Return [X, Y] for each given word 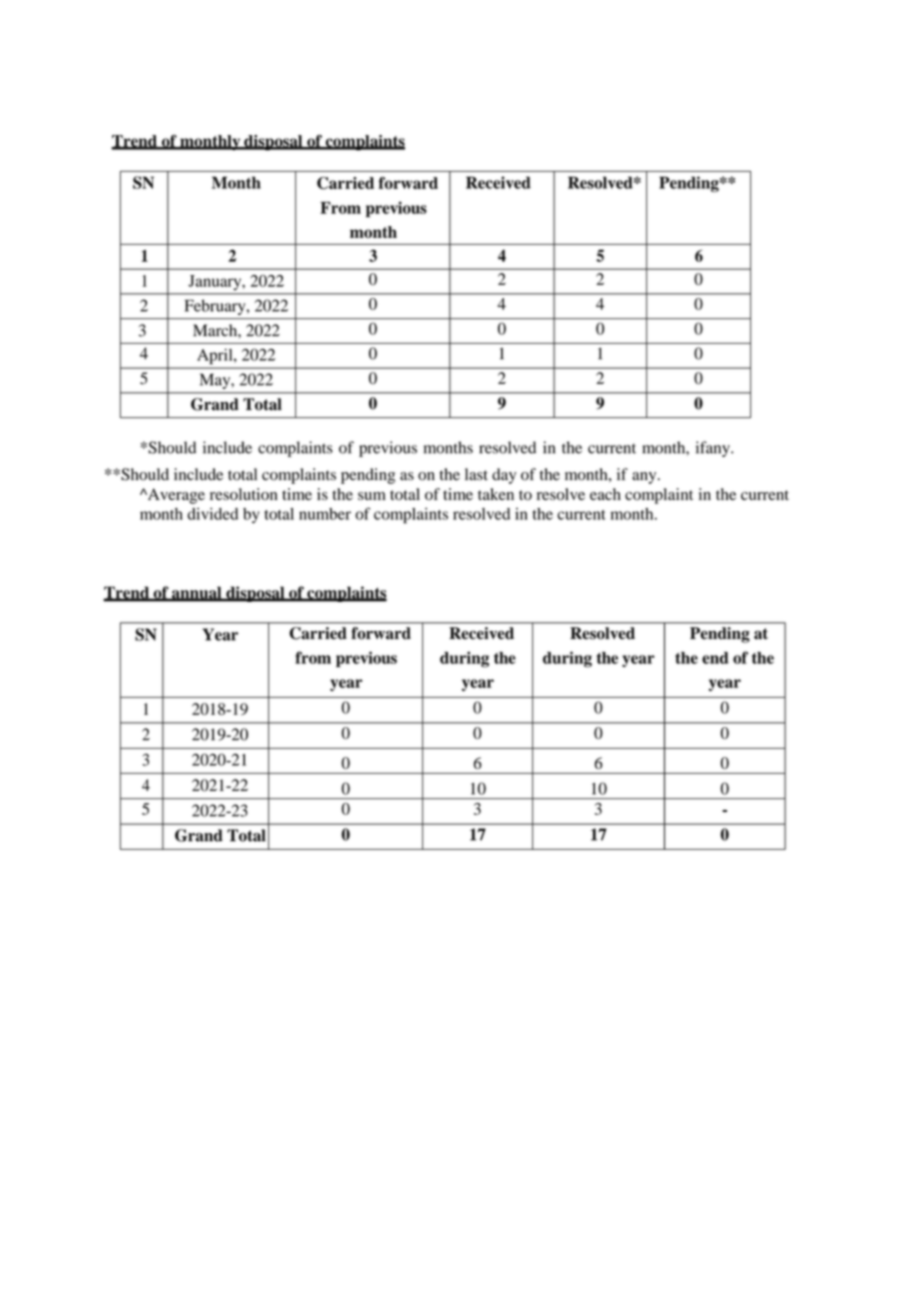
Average [175, 496]
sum [372, 496]
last [476, 474]
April [216, 356]
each [605, 494]
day [504, 476]
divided [213, 514]
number [325, 514]
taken [496, 494]
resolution [244, 494]
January [216, 282]
